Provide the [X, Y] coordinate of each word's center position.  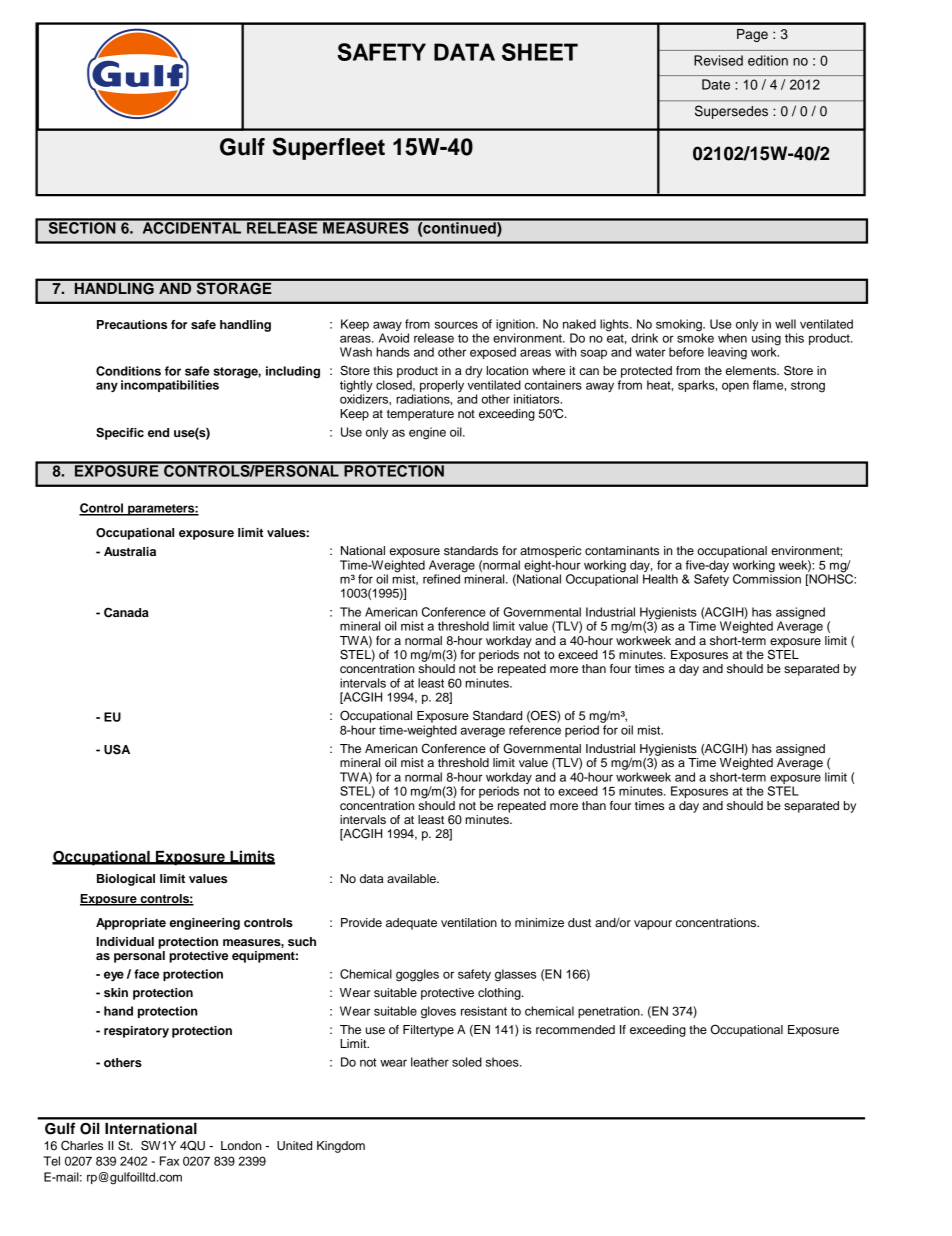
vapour [653, 925]
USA [117, 749]
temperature [420, 415]
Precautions [132, 324]
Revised [718, 60]
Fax [169, 1161]
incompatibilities [170, 386]
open [735, 387]
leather [430, 1062]
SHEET [540, 52]
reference [535, 730]
